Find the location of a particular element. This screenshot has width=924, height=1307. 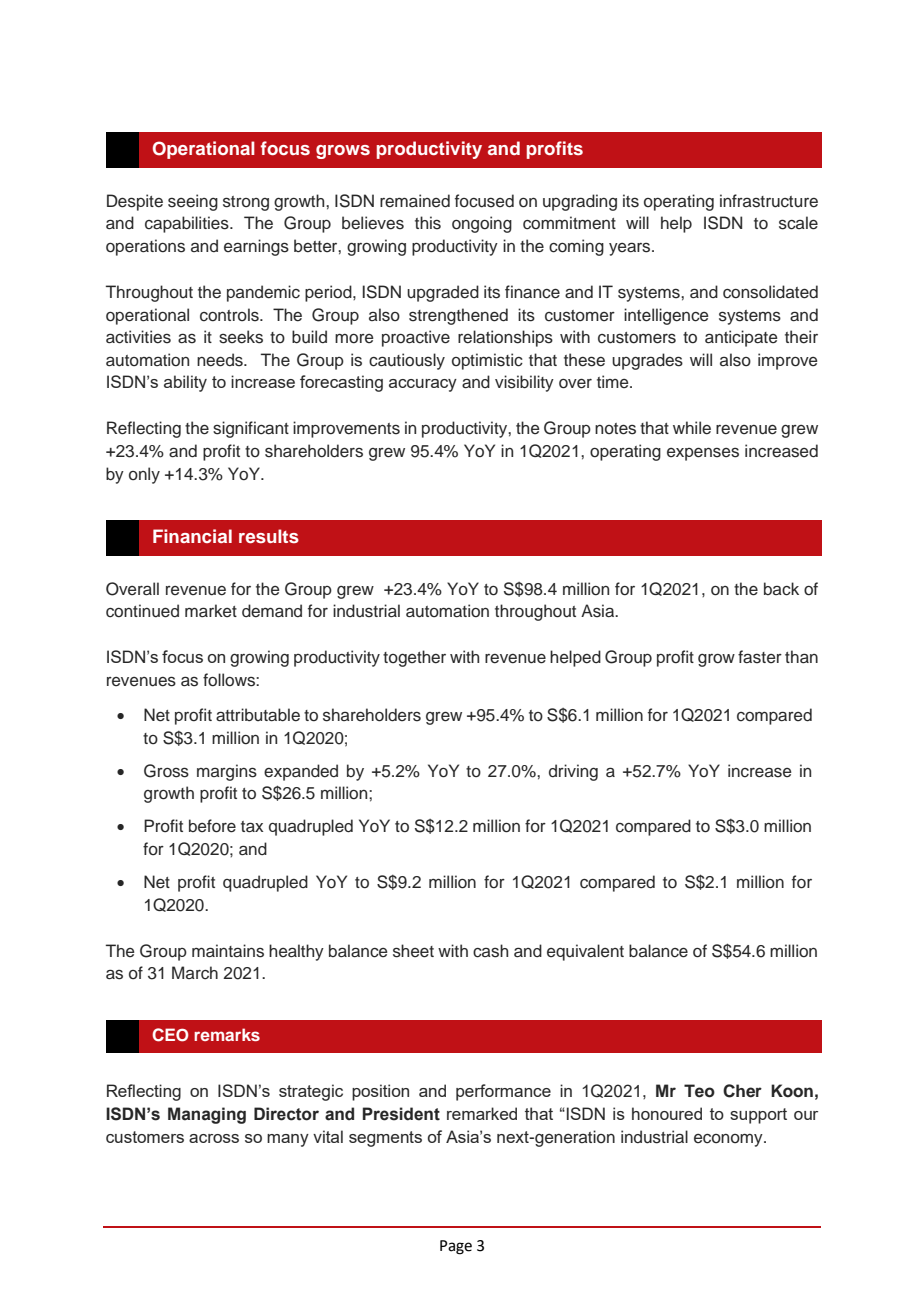

faster is located at coordinates (760, 657).
